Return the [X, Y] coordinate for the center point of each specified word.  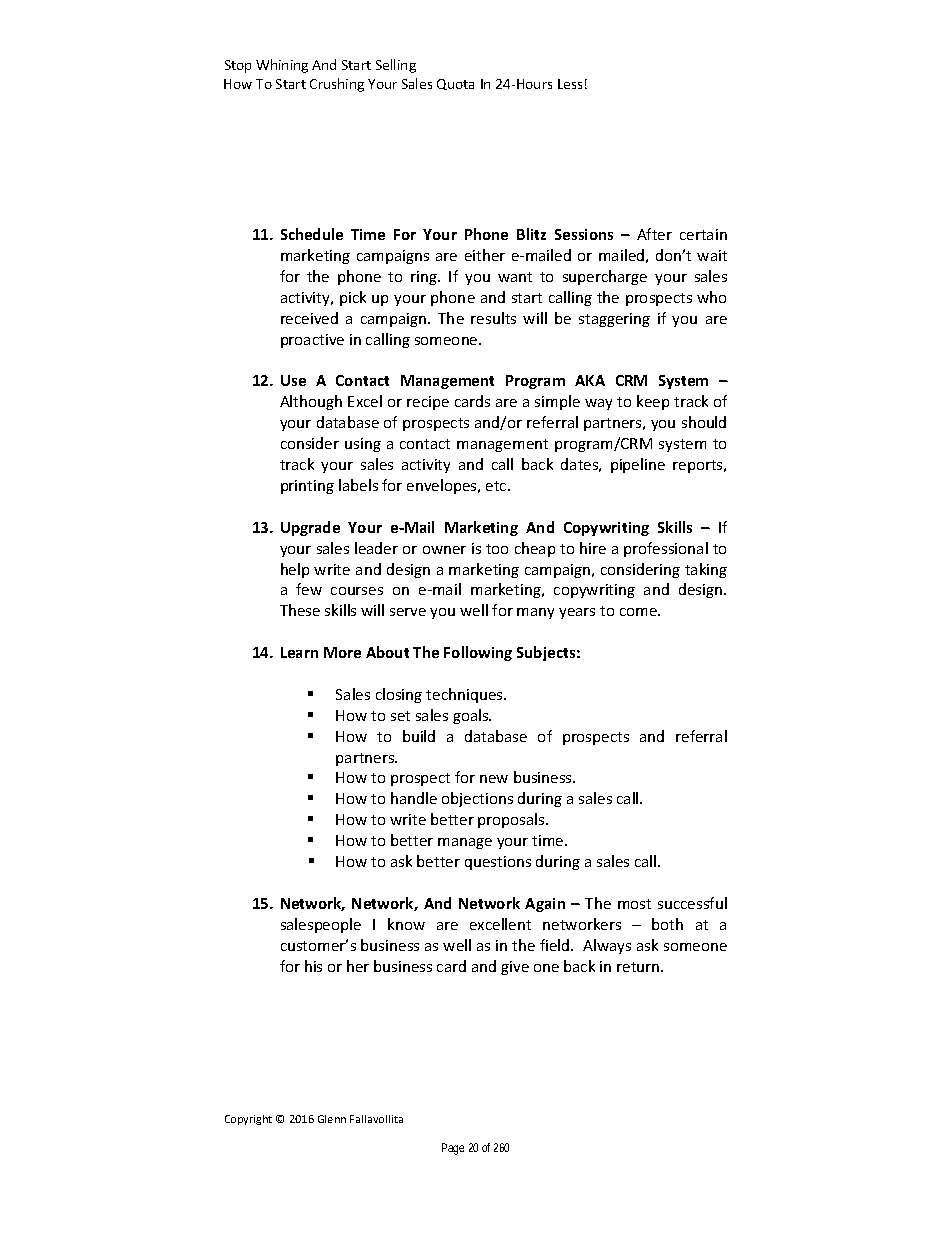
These [300, 610]
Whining [282, 66]
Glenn [332, 1119]
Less [570, 84]
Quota [455, 84]
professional [666, 549]
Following [478, 653]
